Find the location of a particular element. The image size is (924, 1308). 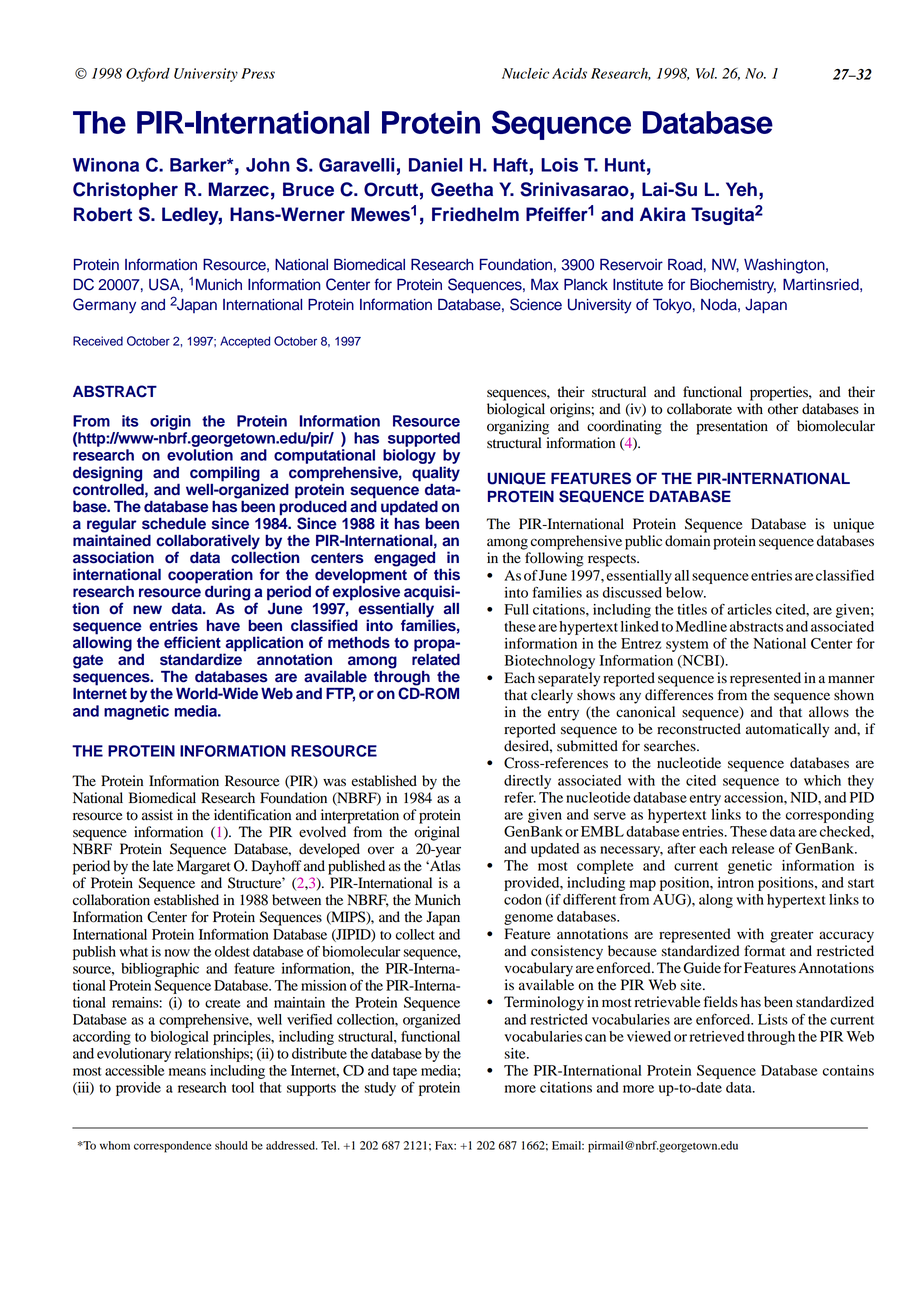

Oxford is located at coordinates (148, 75).
